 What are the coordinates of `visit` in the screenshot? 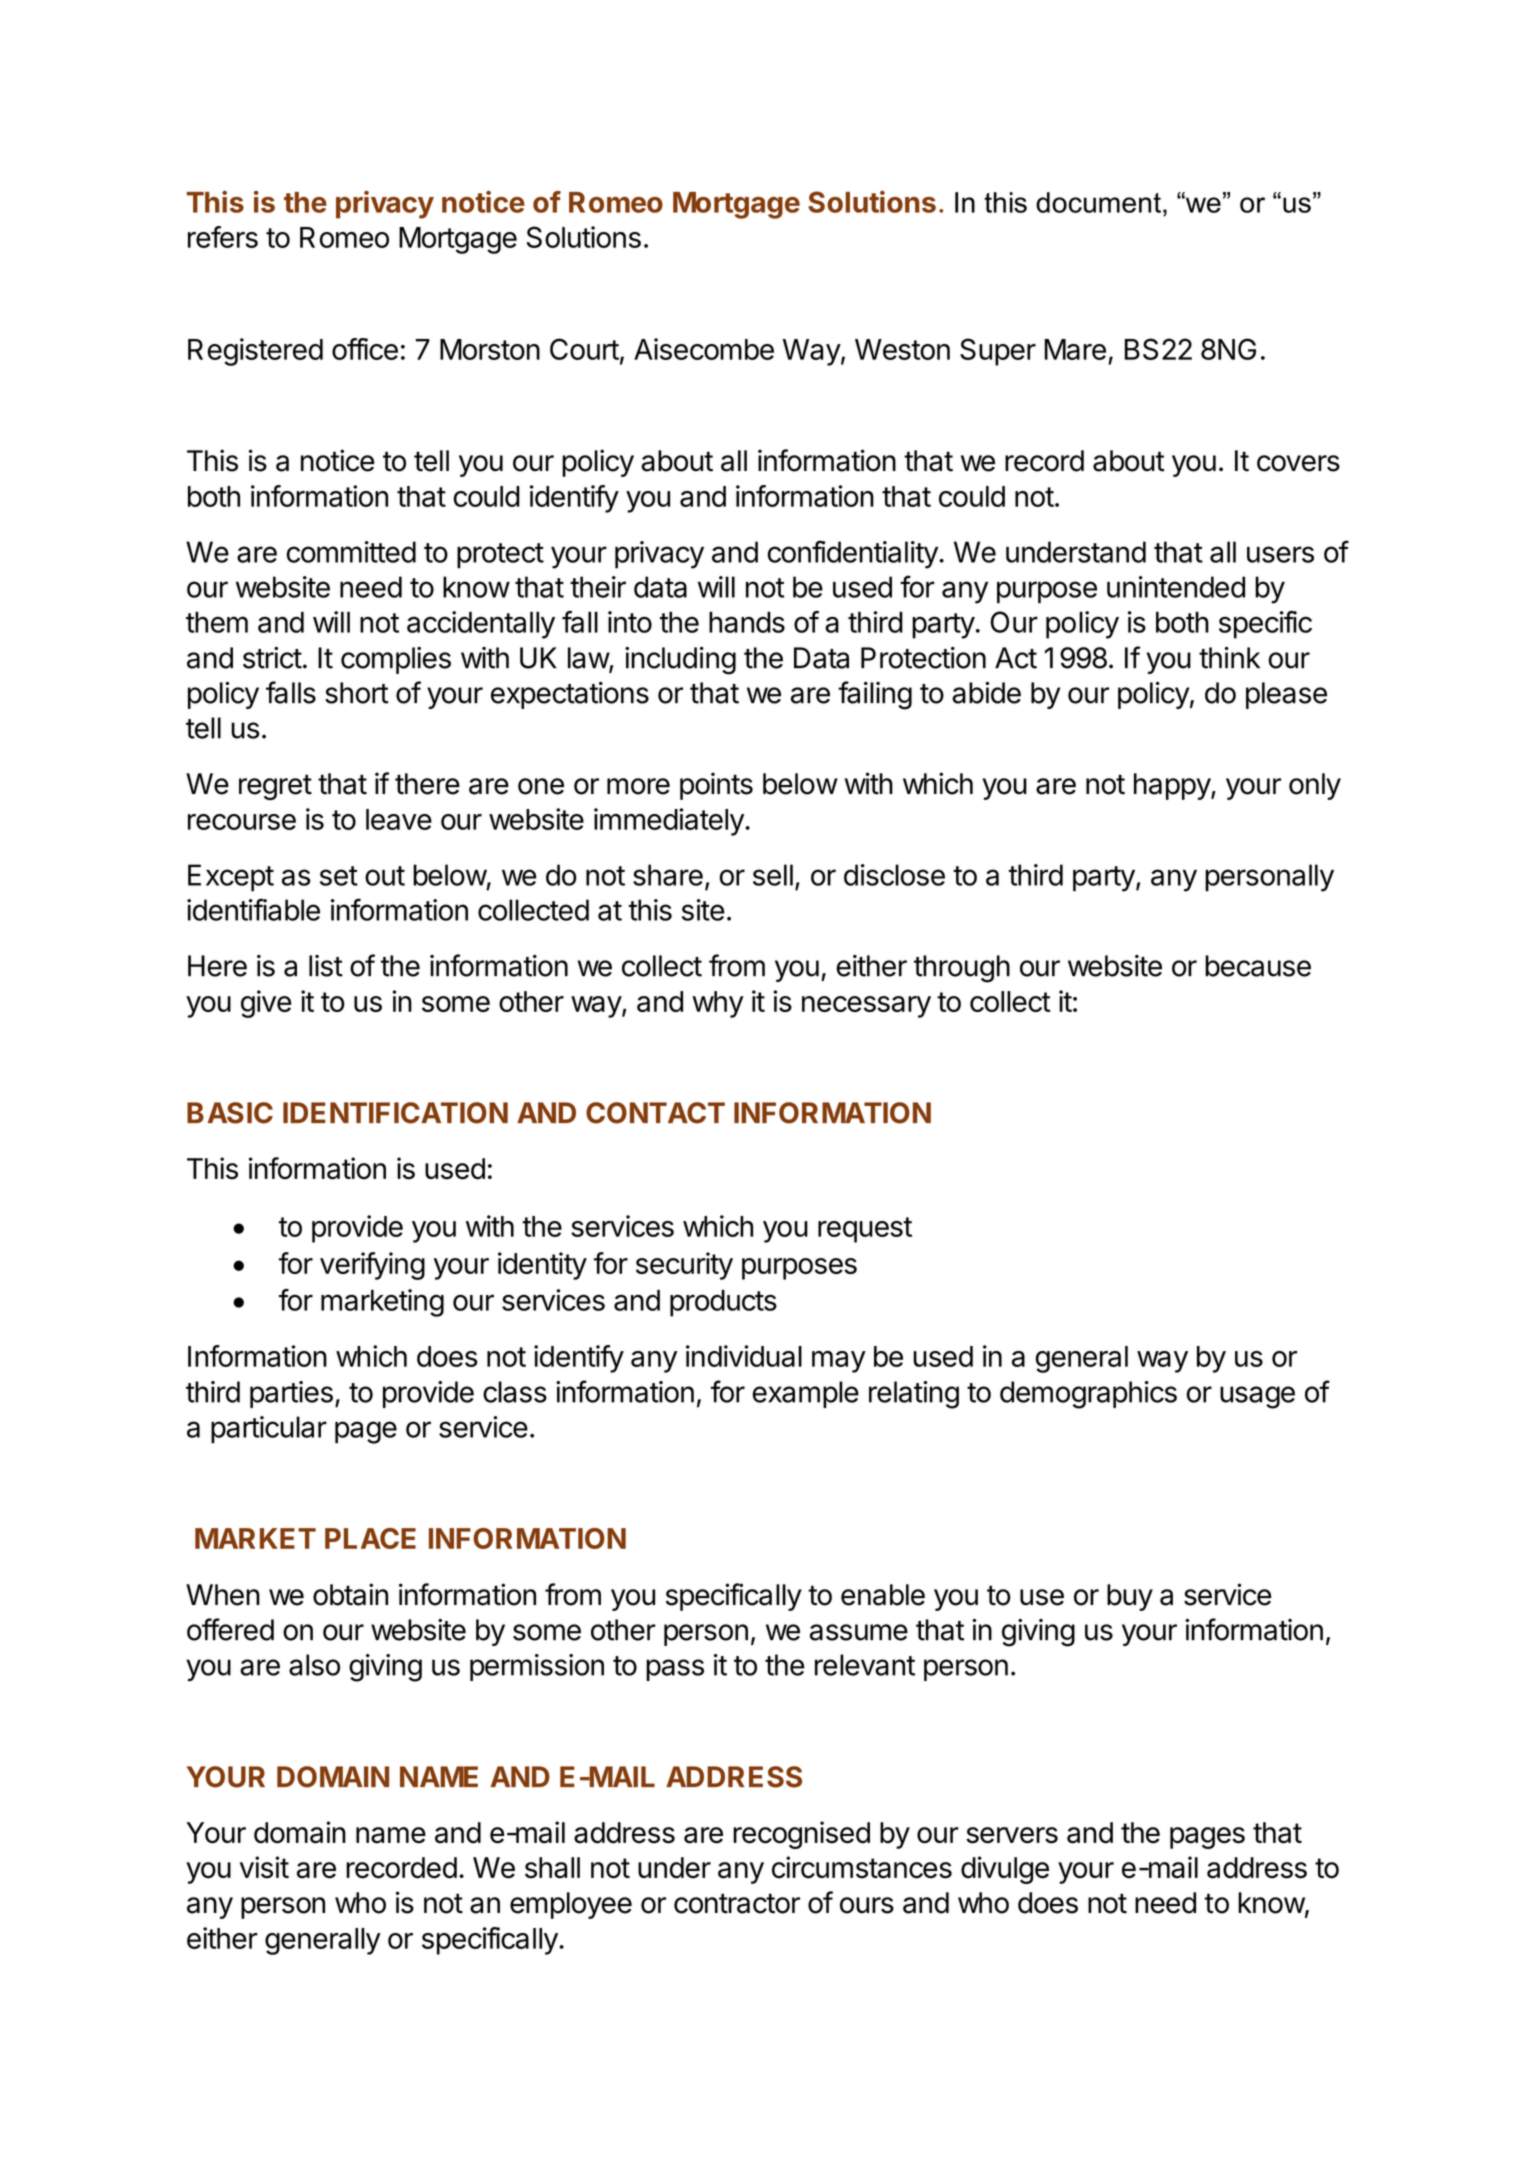 It's located at (264, 1867).
